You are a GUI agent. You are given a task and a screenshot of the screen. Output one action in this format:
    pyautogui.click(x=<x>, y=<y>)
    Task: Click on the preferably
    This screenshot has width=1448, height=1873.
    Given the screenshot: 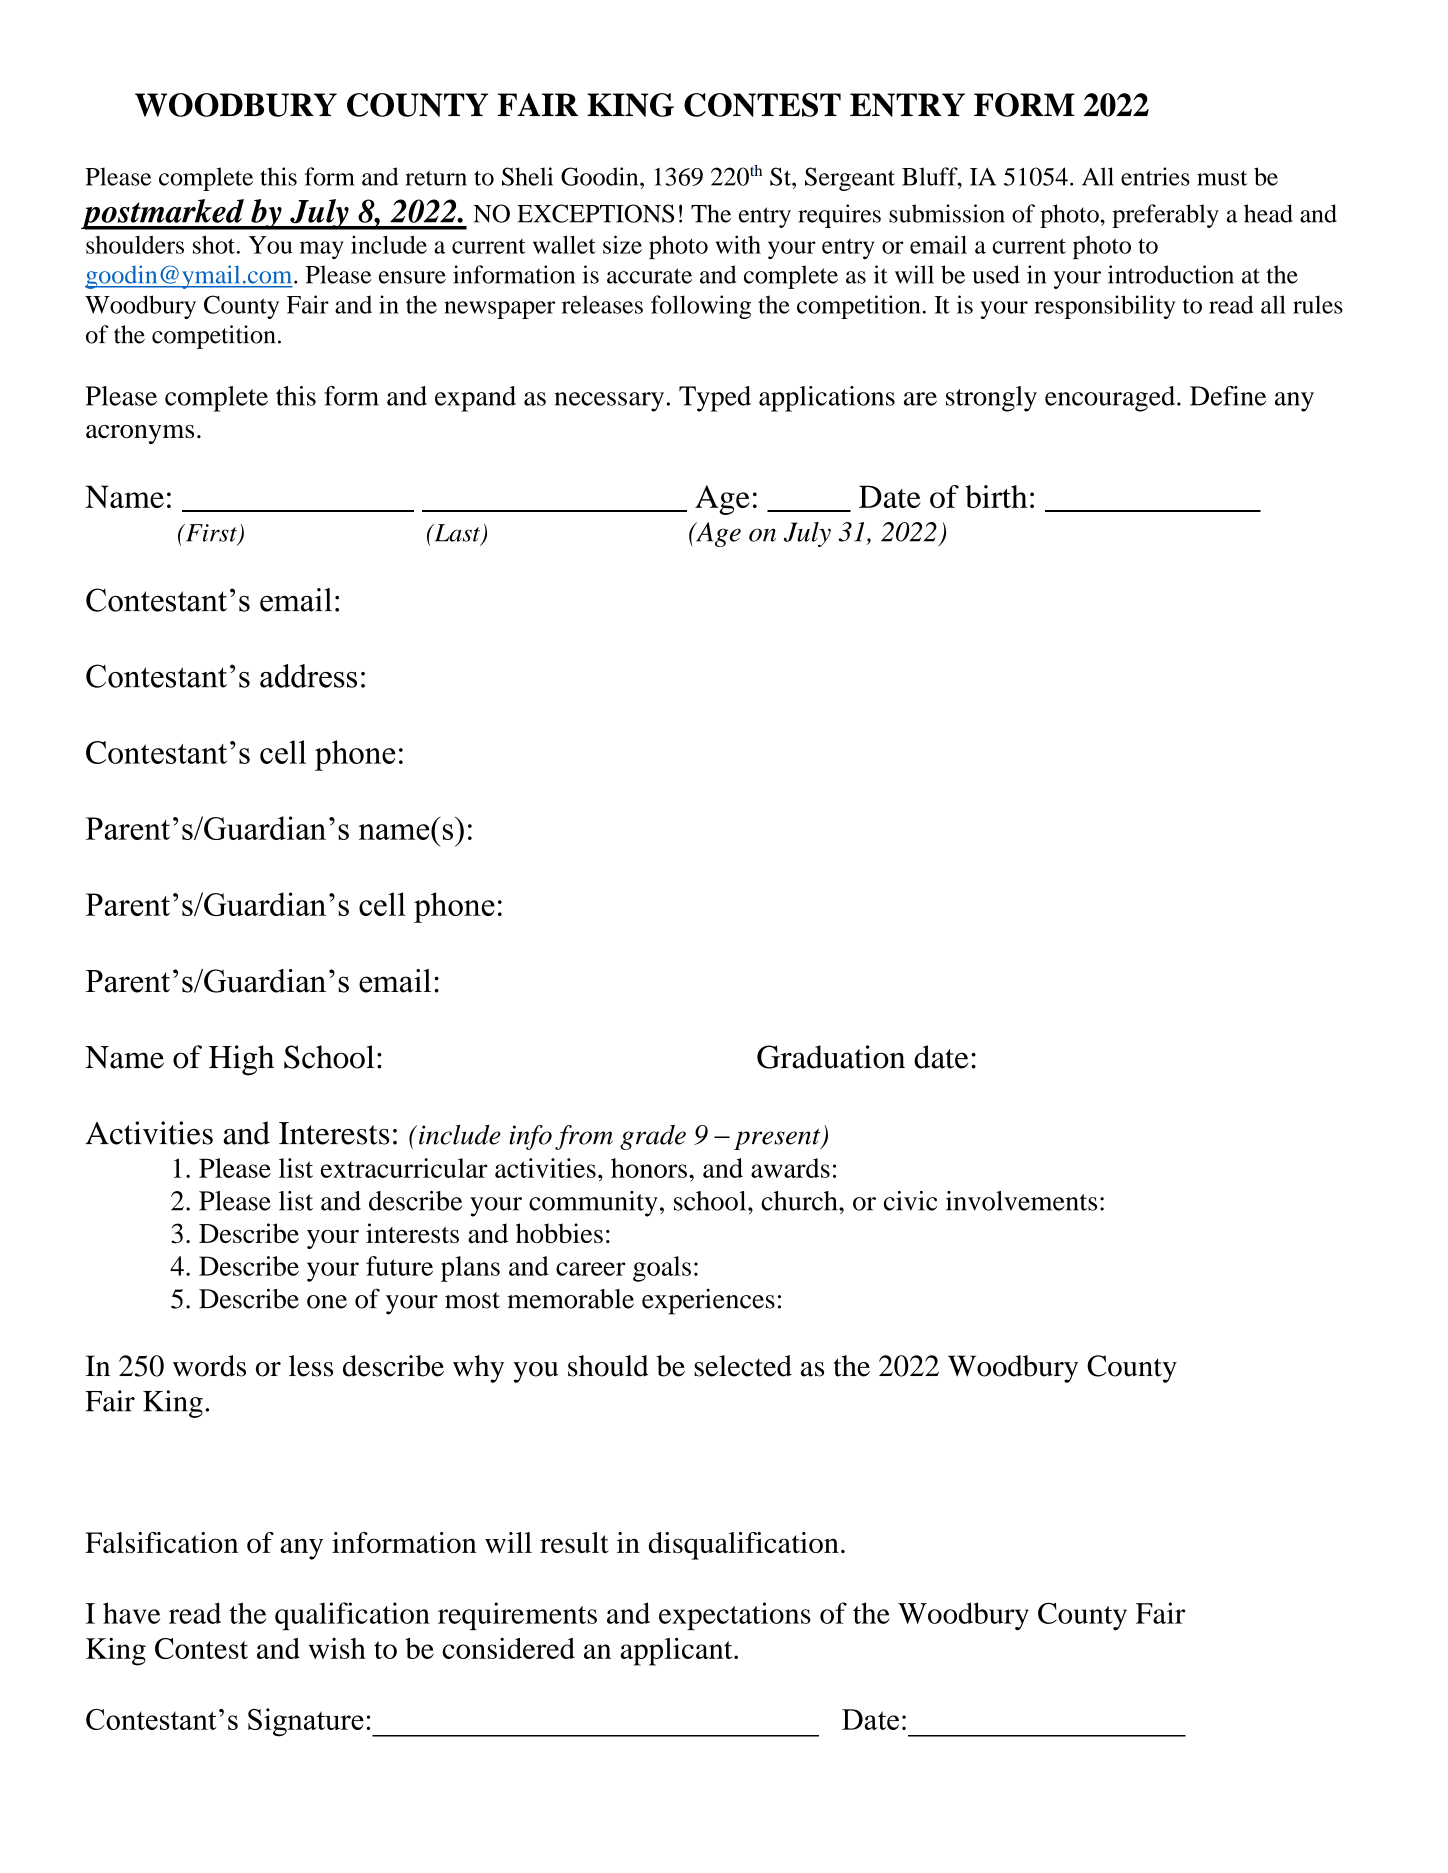 What is the action you would take?
    pyautogui.click(x=1165, y=216)
